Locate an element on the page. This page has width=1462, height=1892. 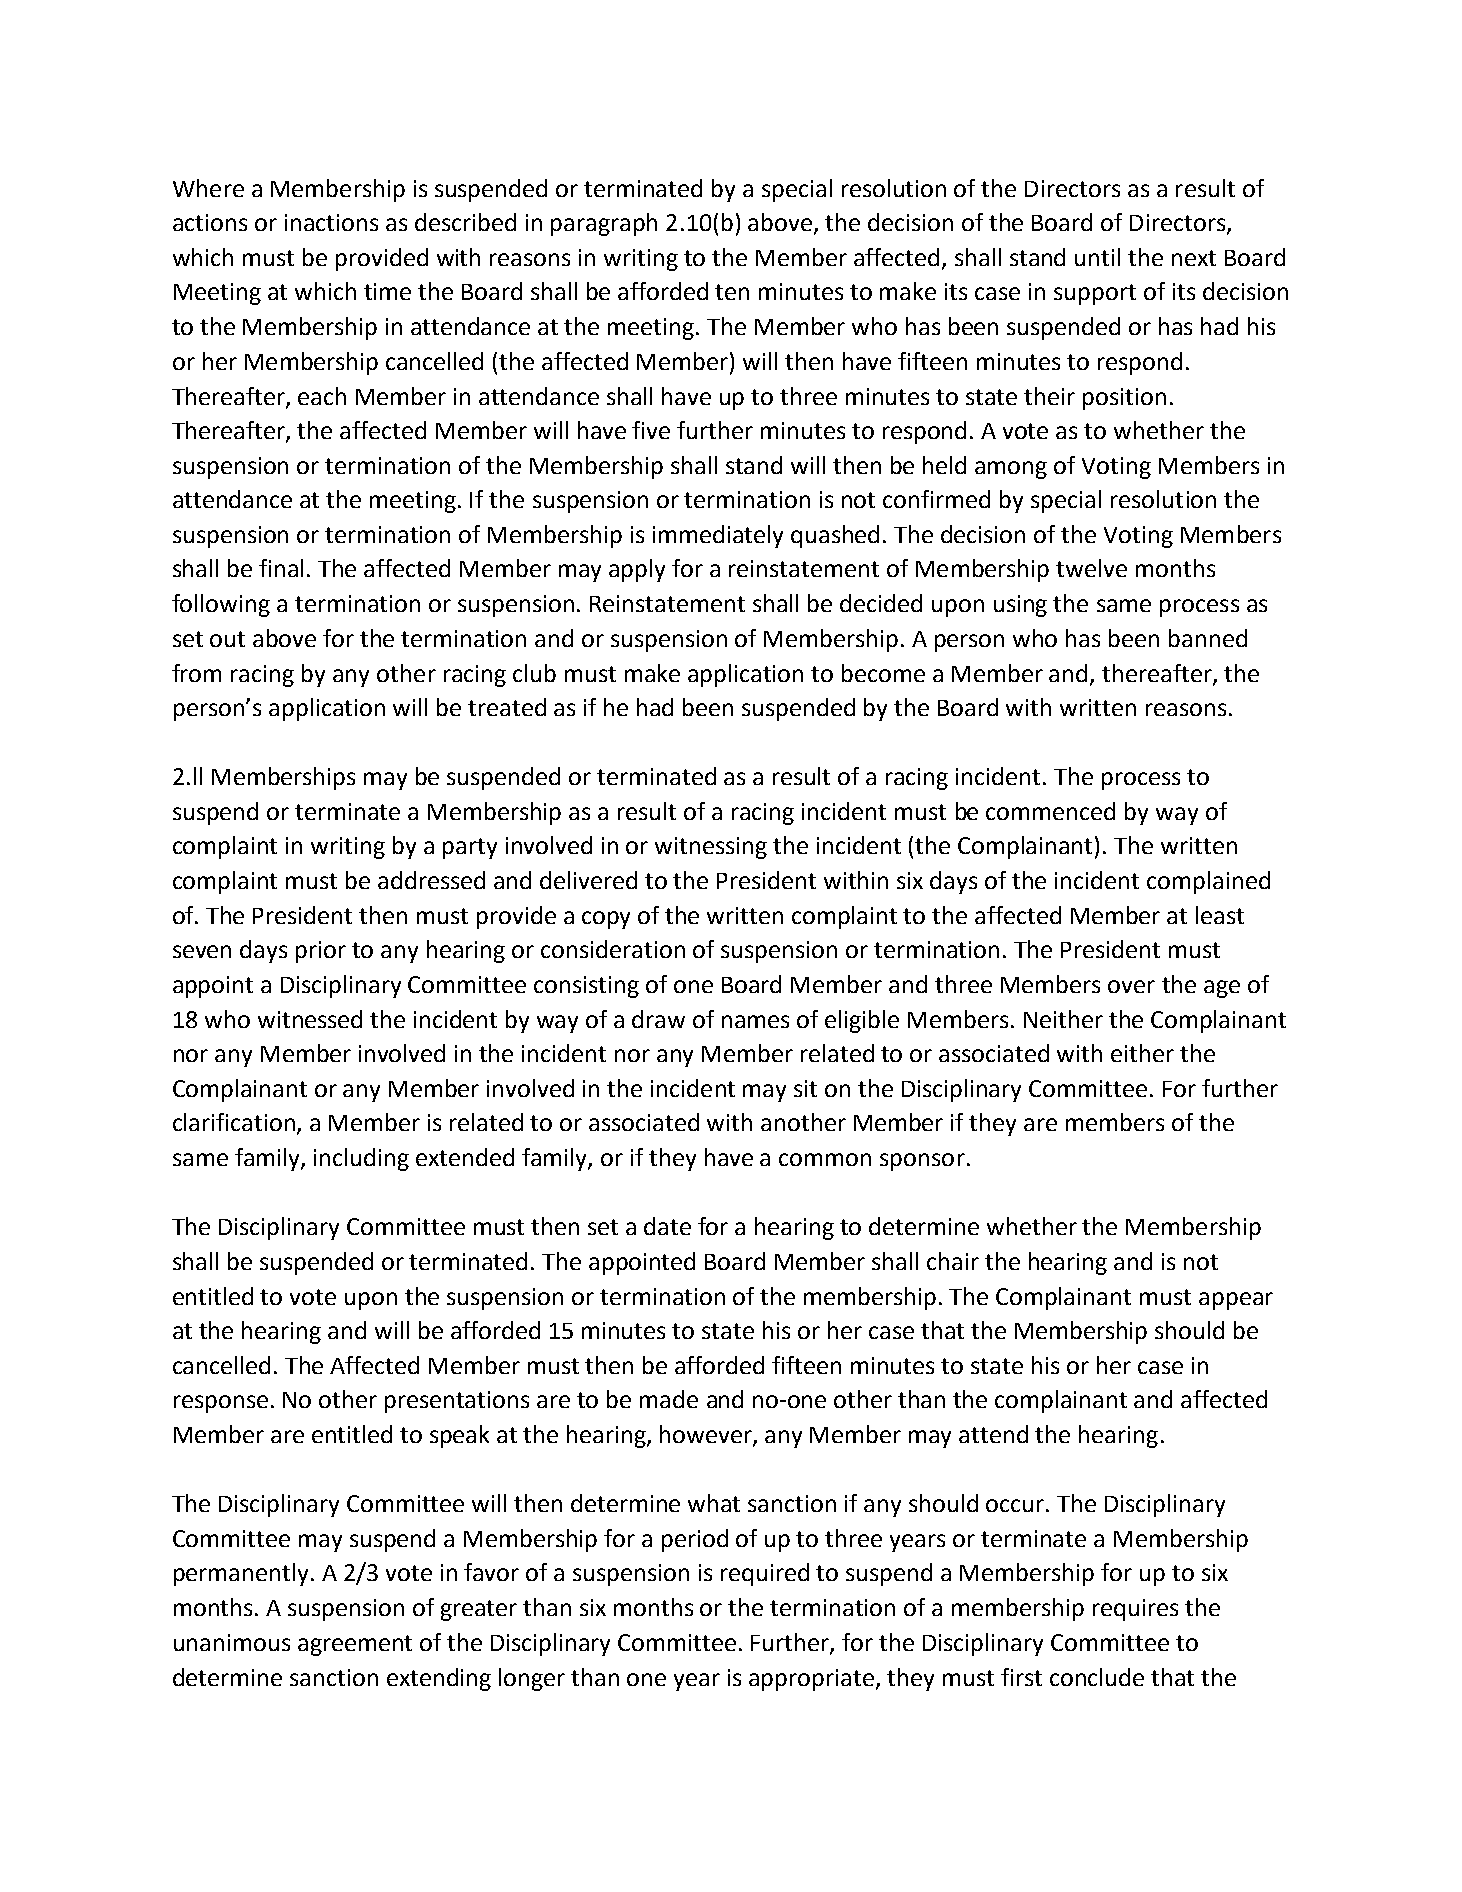
prior is located at coordinates (321, 952).
